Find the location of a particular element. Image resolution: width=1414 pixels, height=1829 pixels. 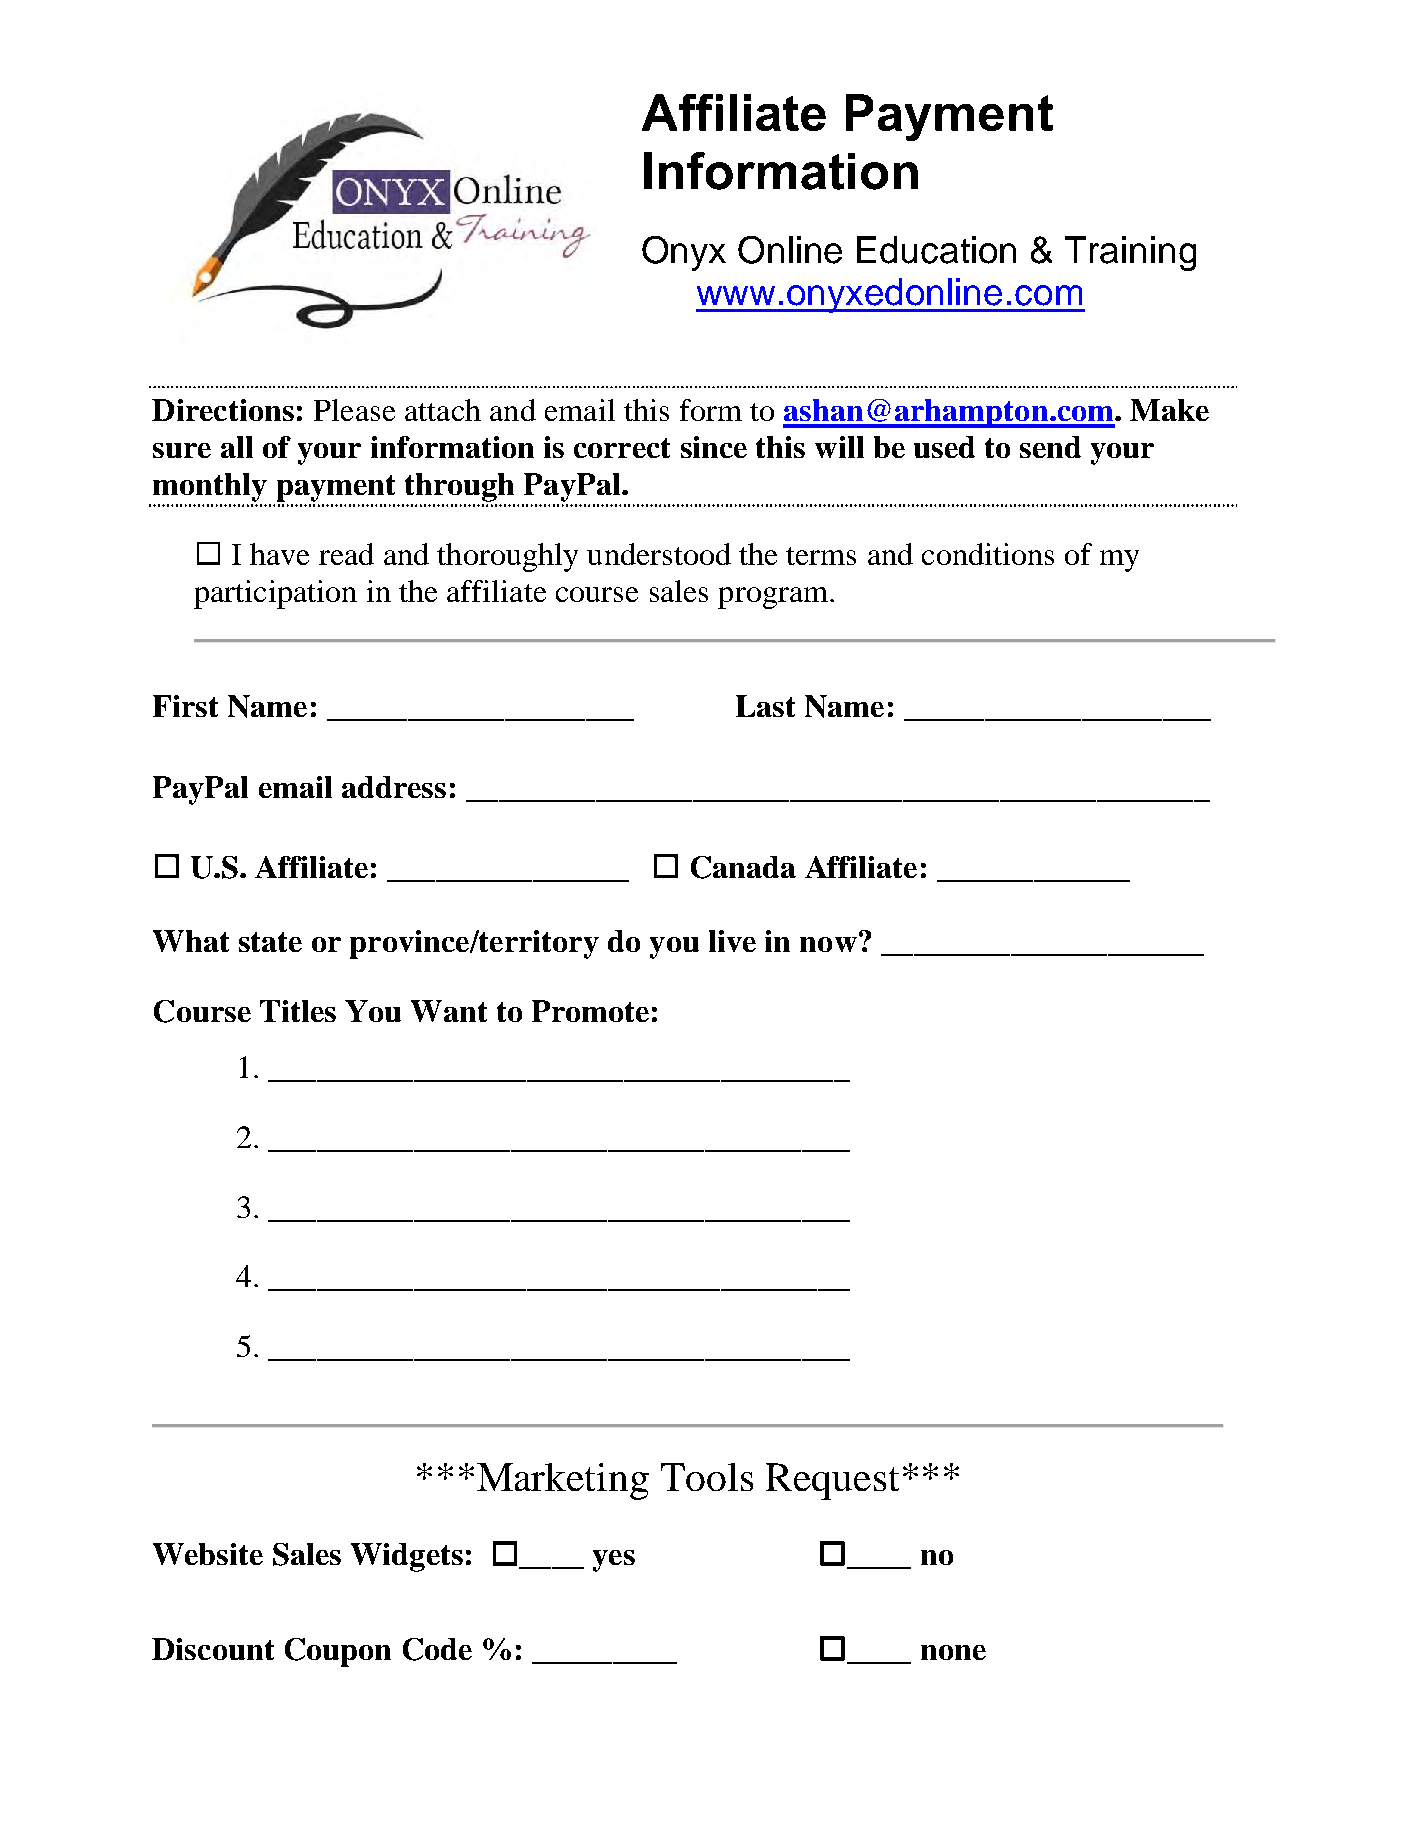

Please is located at coordinates (354, 410).
